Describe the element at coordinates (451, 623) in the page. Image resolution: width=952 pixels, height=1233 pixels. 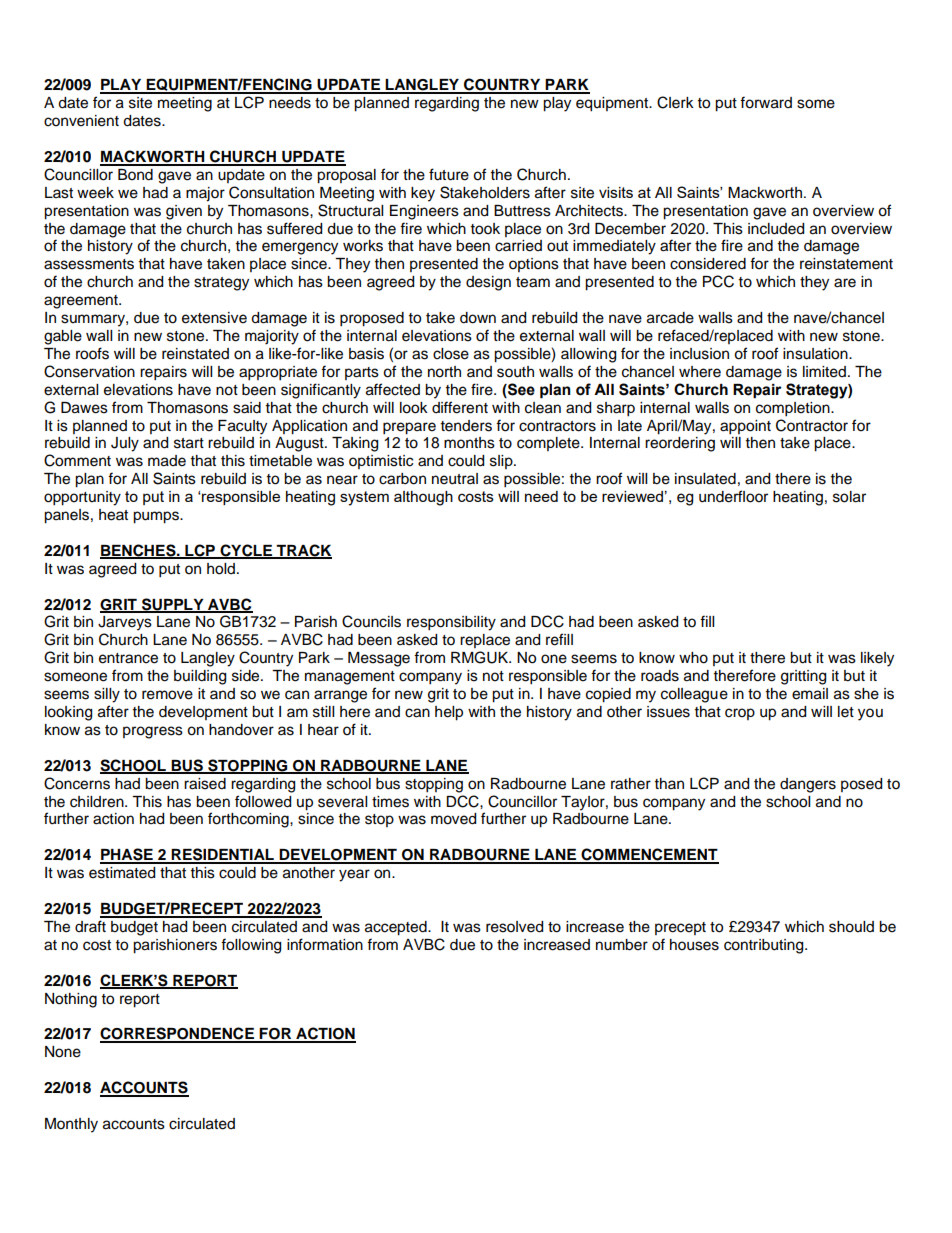
I see `responsibility` at that location.
